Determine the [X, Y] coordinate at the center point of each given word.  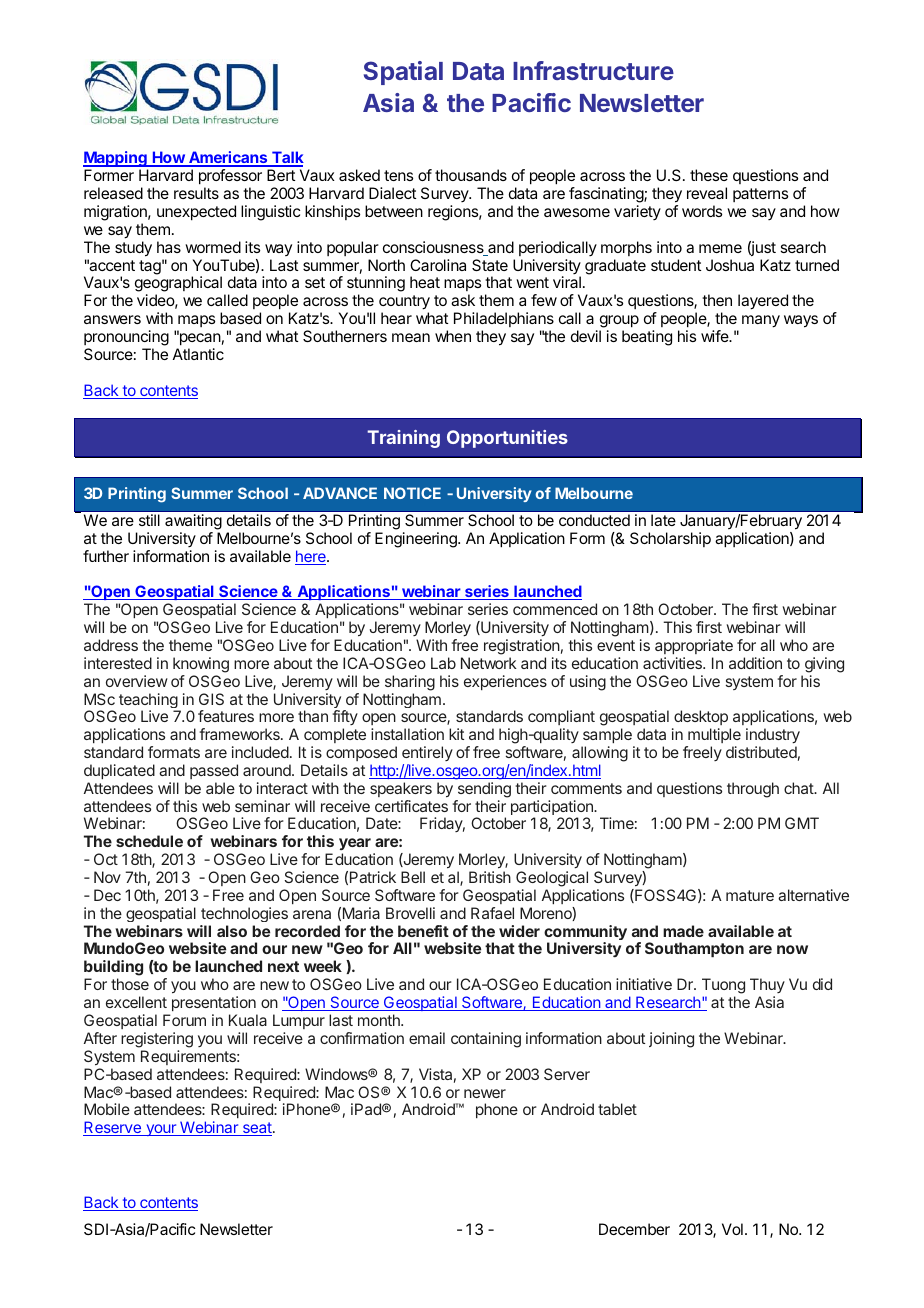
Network [489, 663]
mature [750, 895]
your [161, 1130]
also [232, 931]
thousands [471, 175]
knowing [201, 665]
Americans [228, 158]
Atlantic [198, 354]
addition [755, 663]
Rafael [492, 913]
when [453, 336]
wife [716, 336]
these [709, 175]
